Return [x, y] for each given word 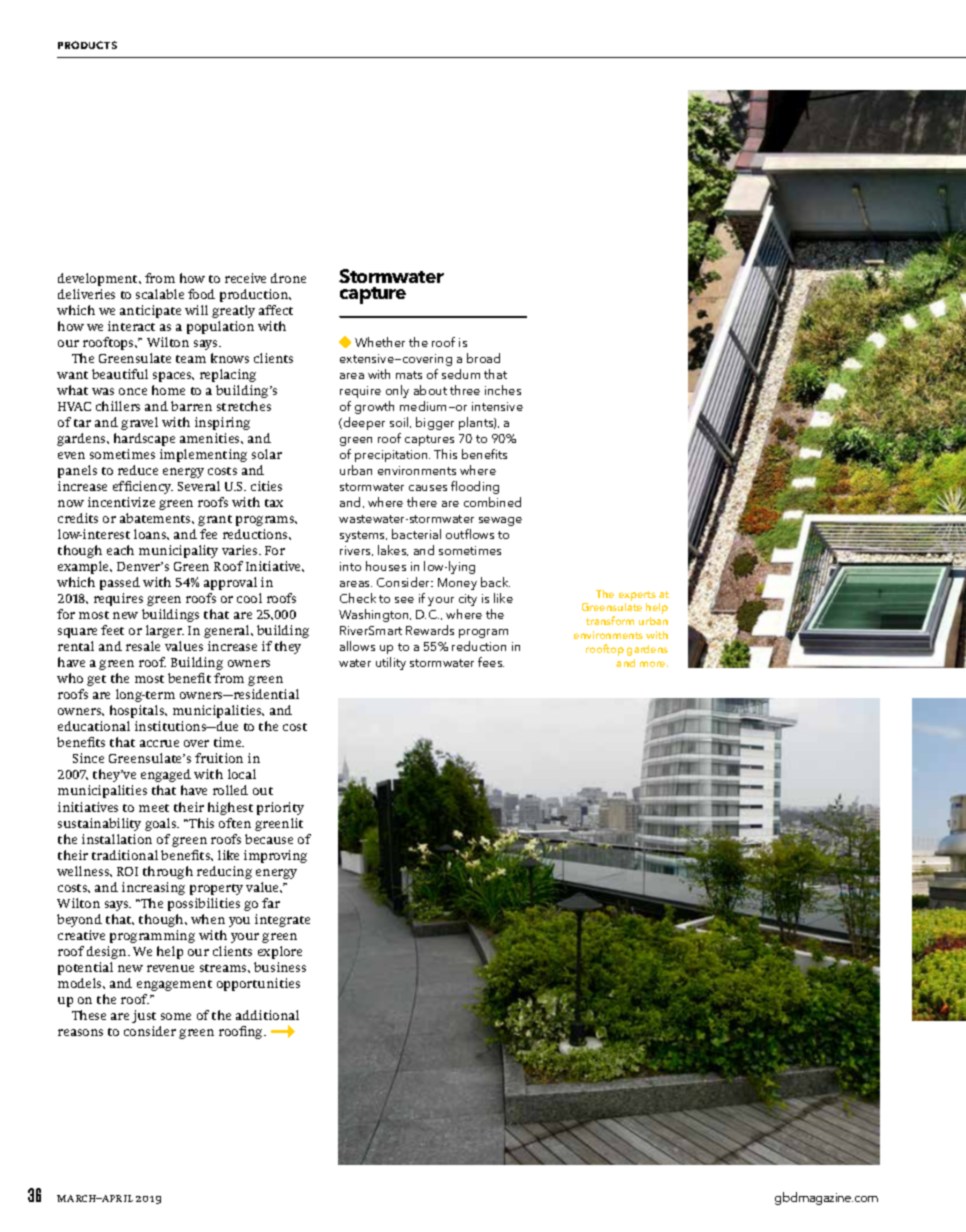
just [144, 1016]
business [280, 967]
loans [151, 534]
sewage [500, 521]
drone [288, 278]
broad [483, 358]
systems [363, 536]
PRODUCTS [87, 45]
